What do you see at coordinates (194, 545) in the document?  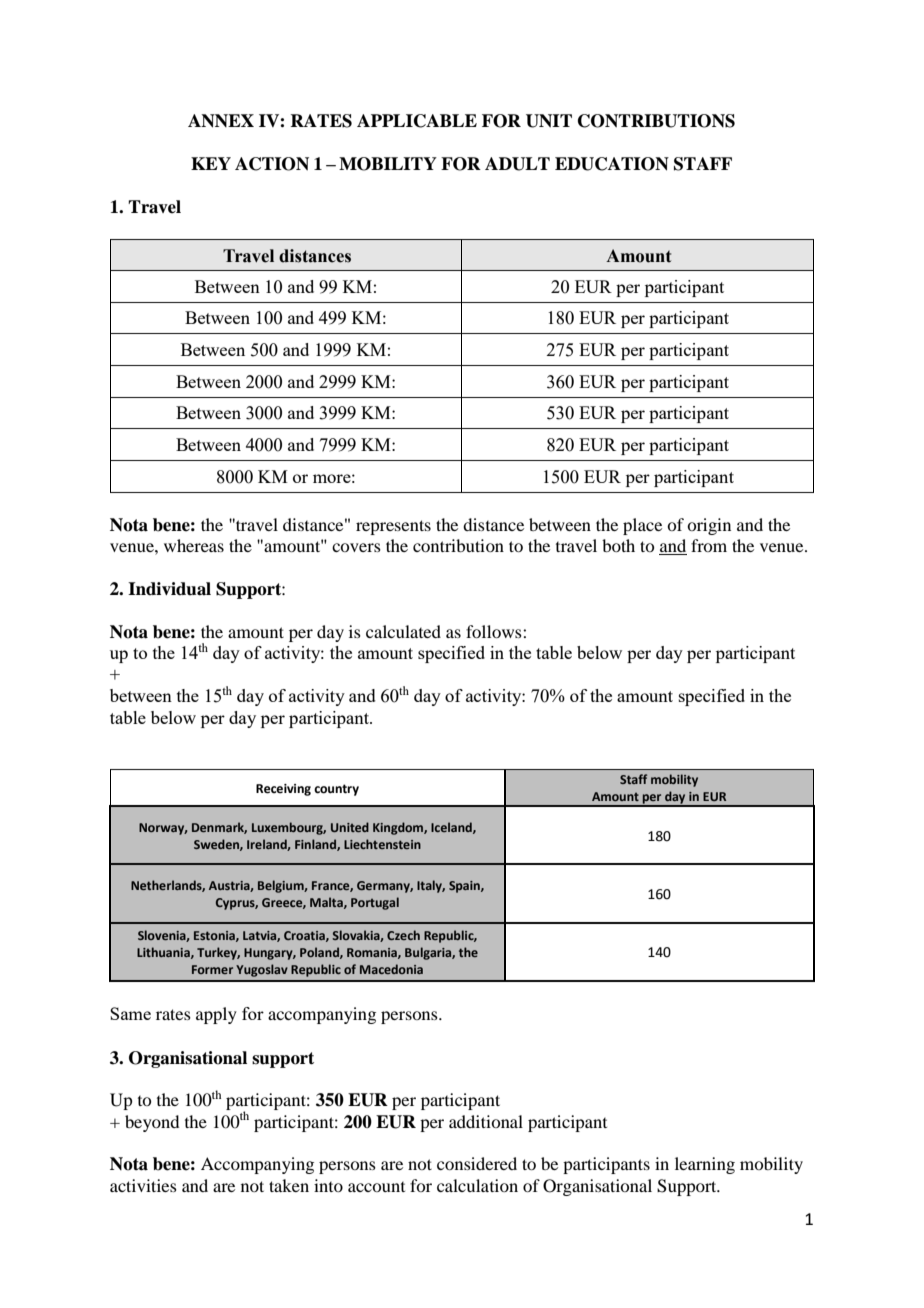 I see `whereas` at bounding box center [194, 545].
